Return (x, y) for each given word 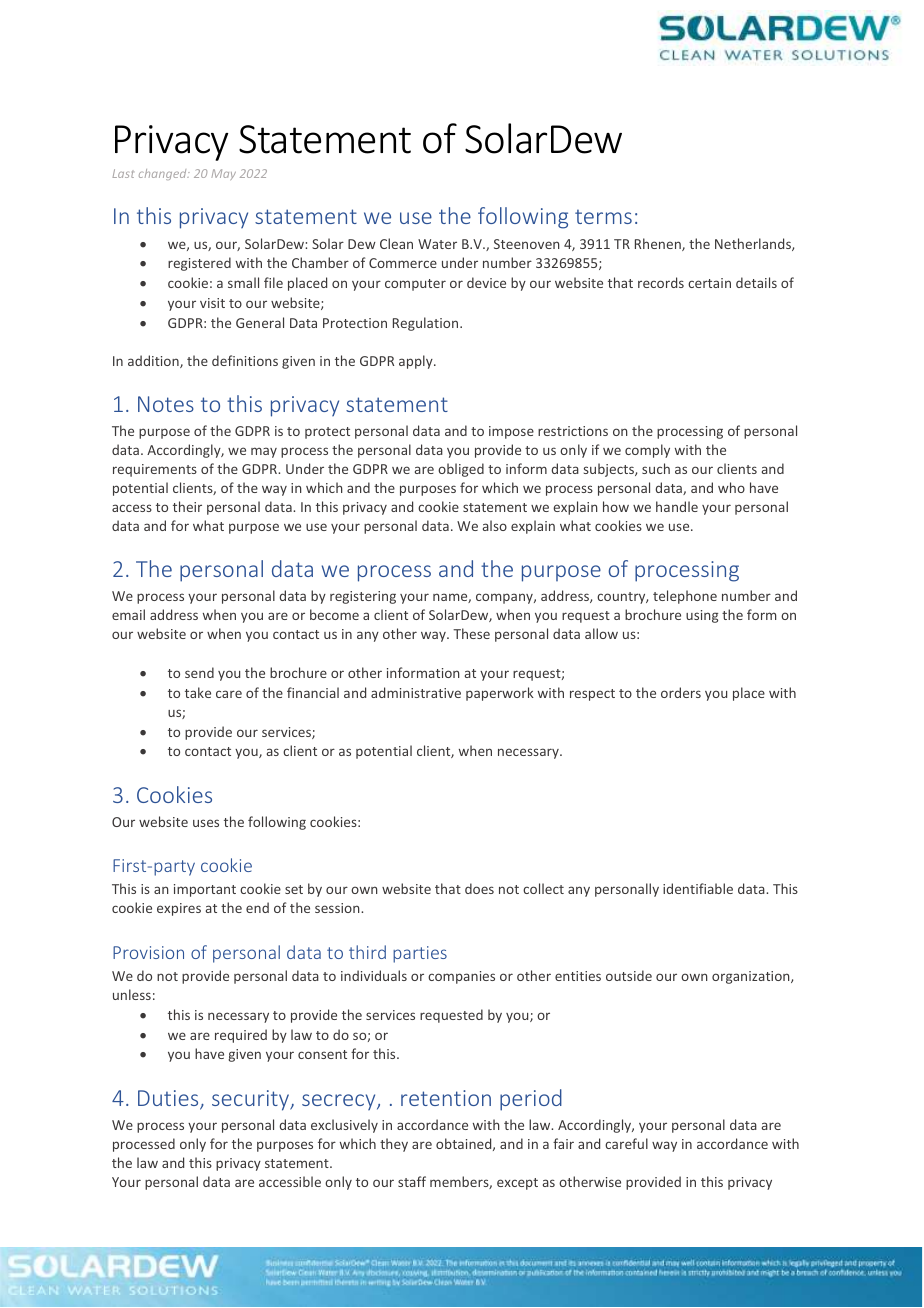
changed (164, 174)
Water (437, 244)
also (495, 525)
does (479, 888)
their (187, 506)
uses (206, 823)
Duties (169, 1099)
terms (603, 216)
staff (412, 1181)
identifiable (698, 888)
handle (677, 506)
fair (563, 1143)
